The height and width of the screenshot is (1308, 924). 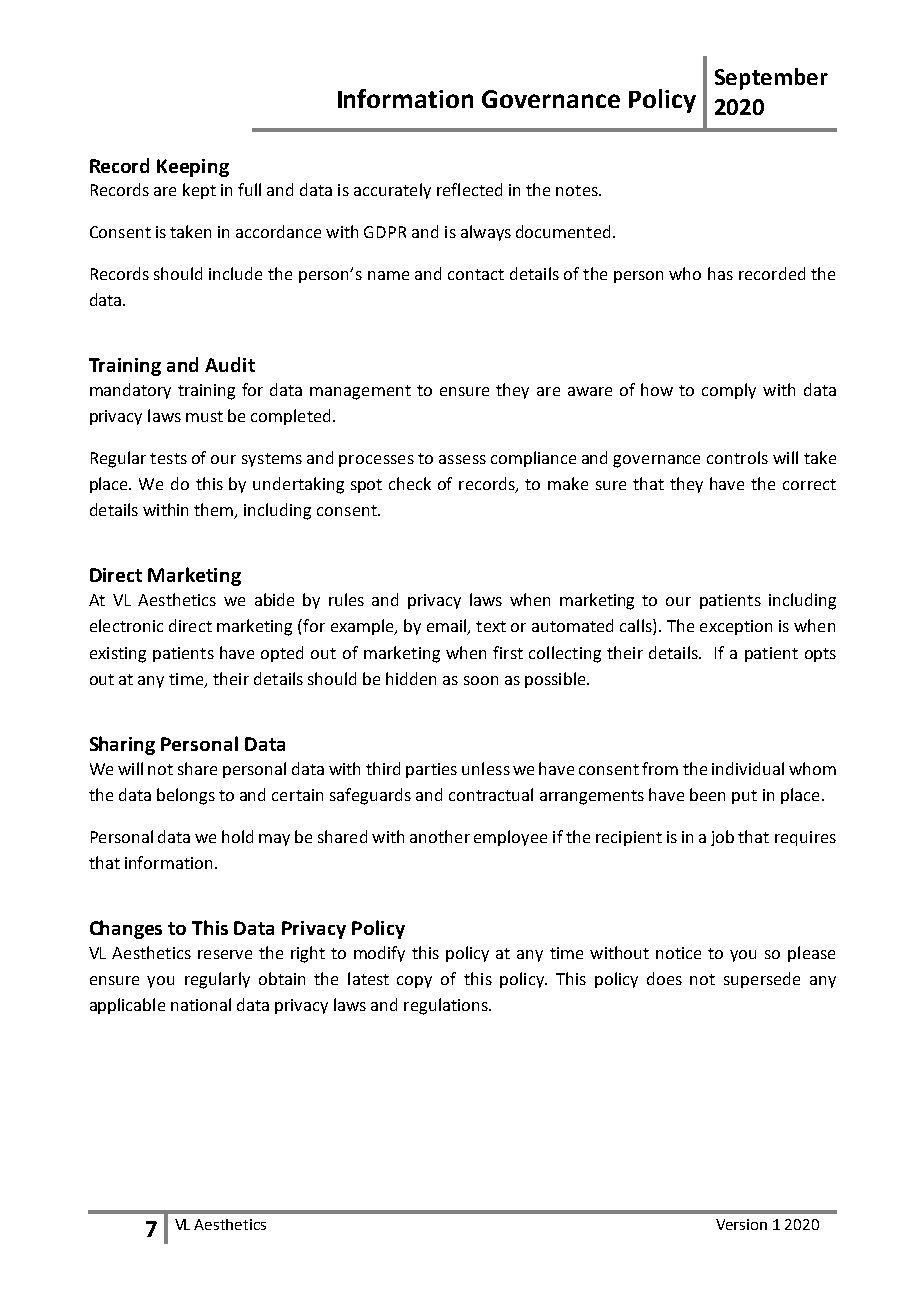 I want to click on another, so click(x=440, y=836).
